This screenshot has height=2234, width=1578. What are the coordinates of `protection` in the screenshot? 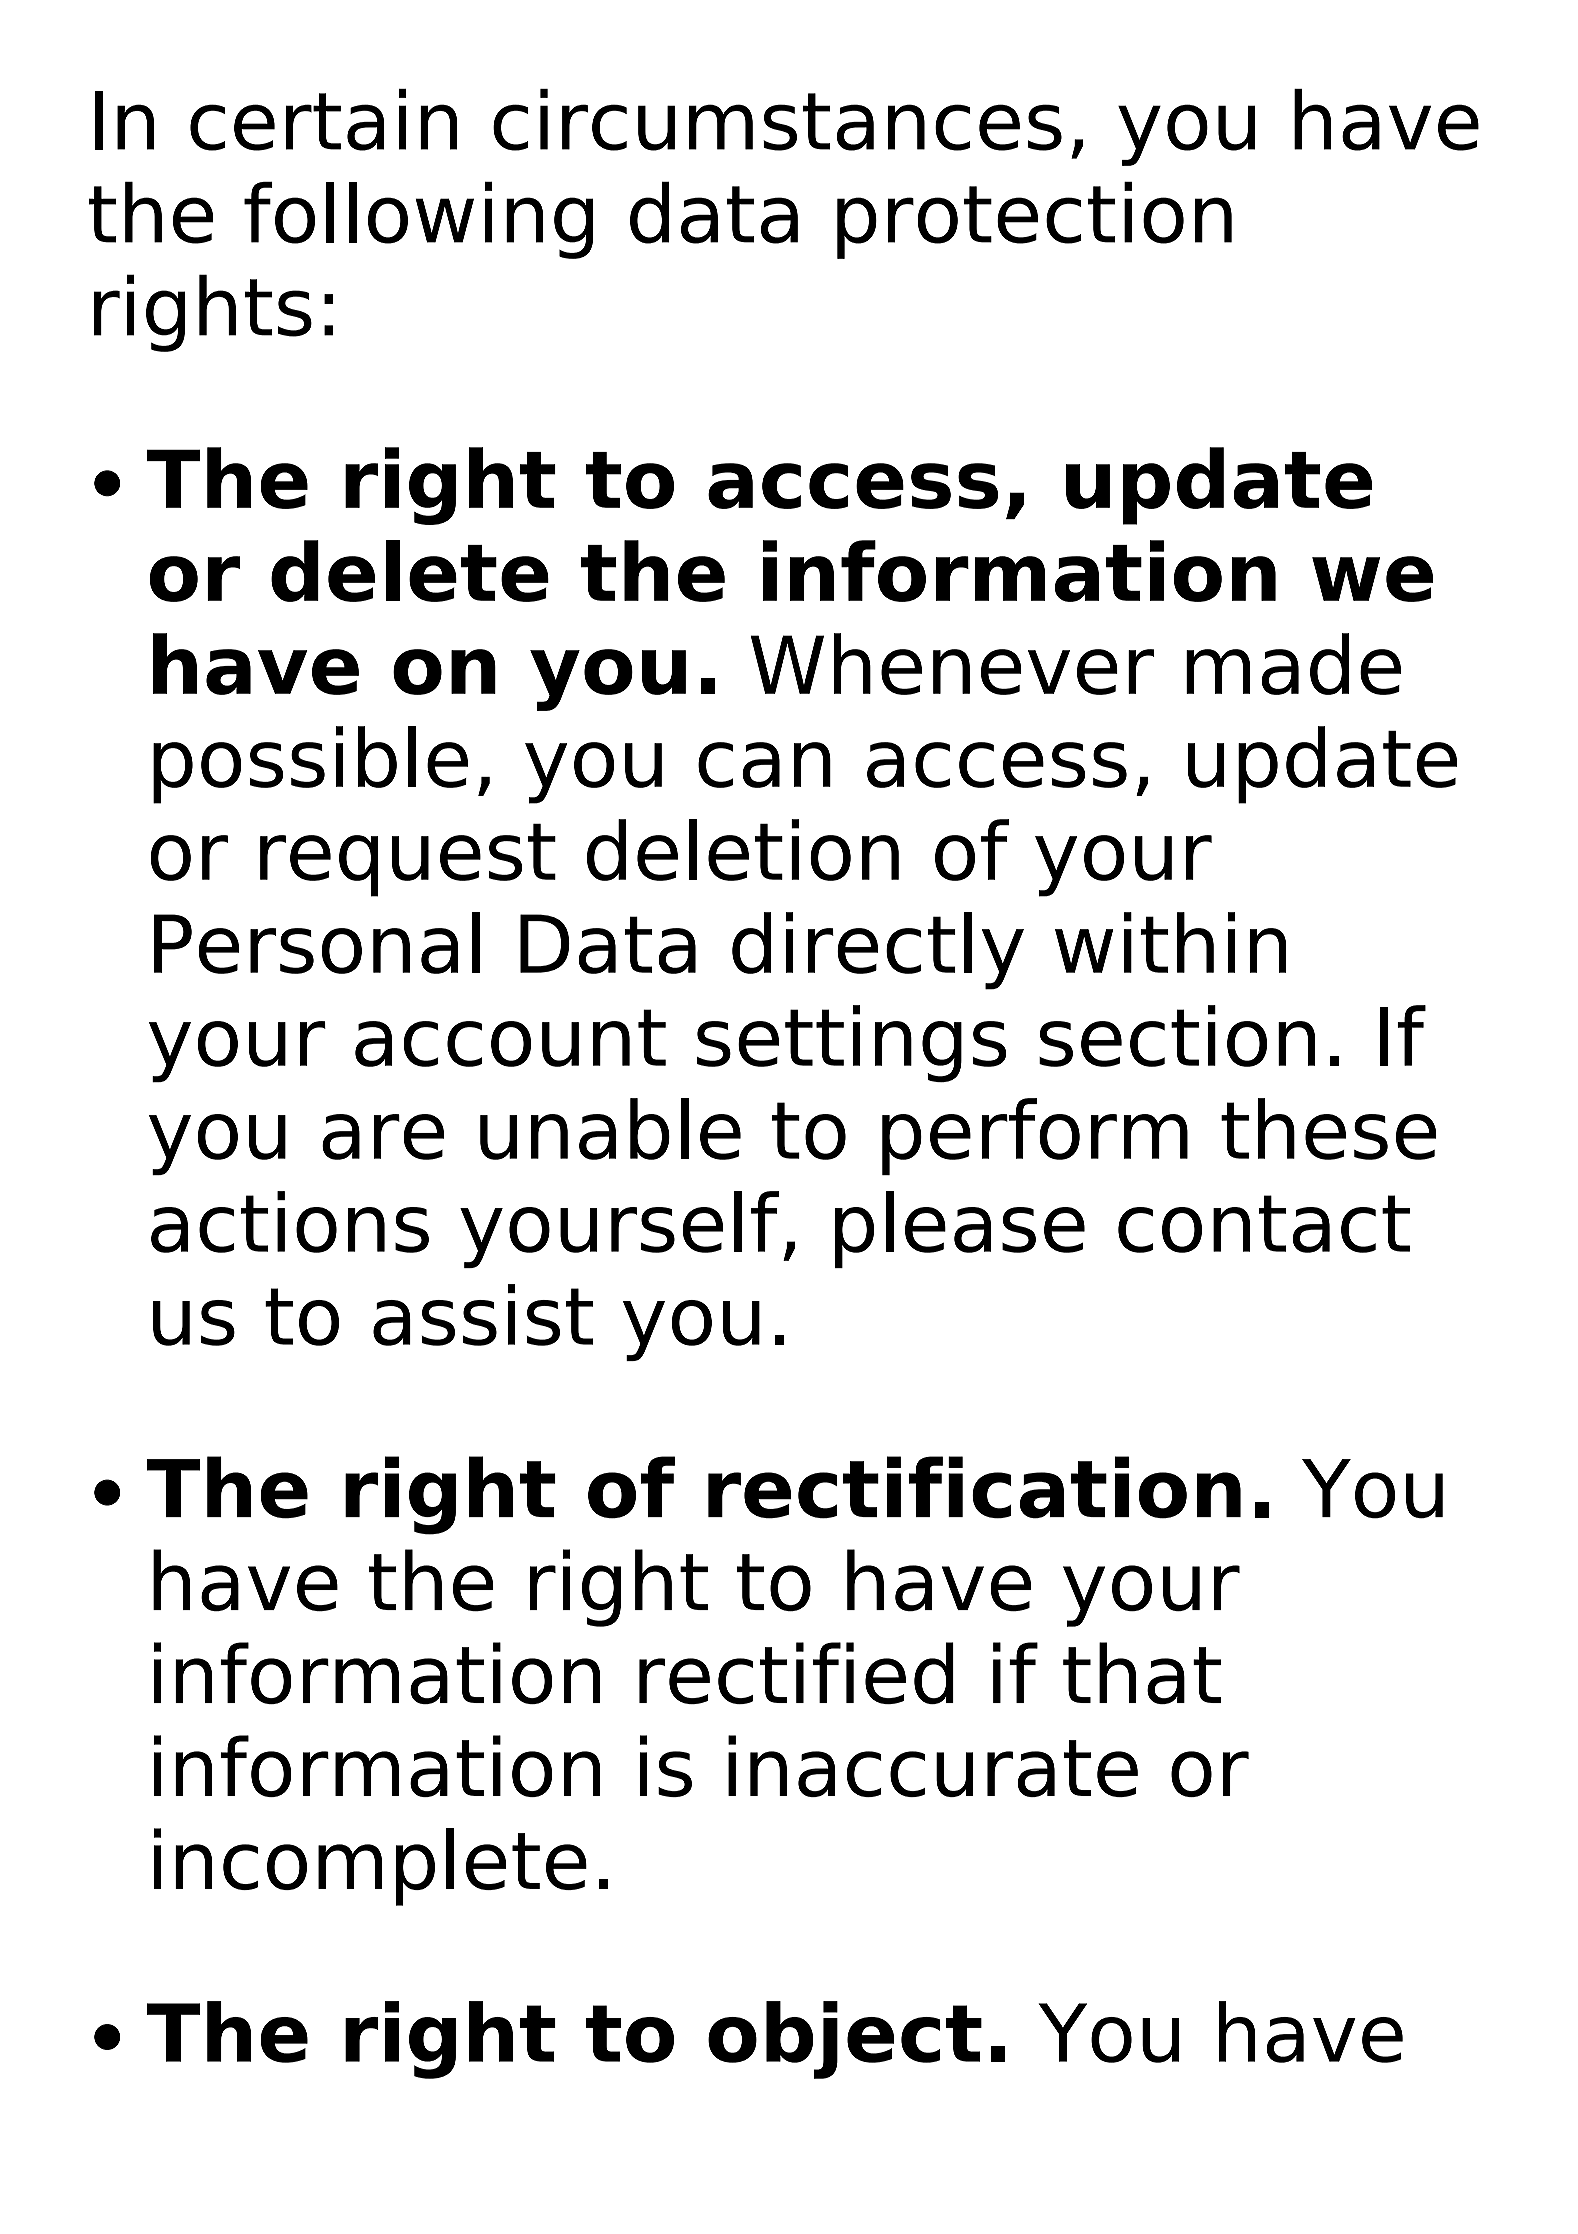 It's located at (1034, 220).
